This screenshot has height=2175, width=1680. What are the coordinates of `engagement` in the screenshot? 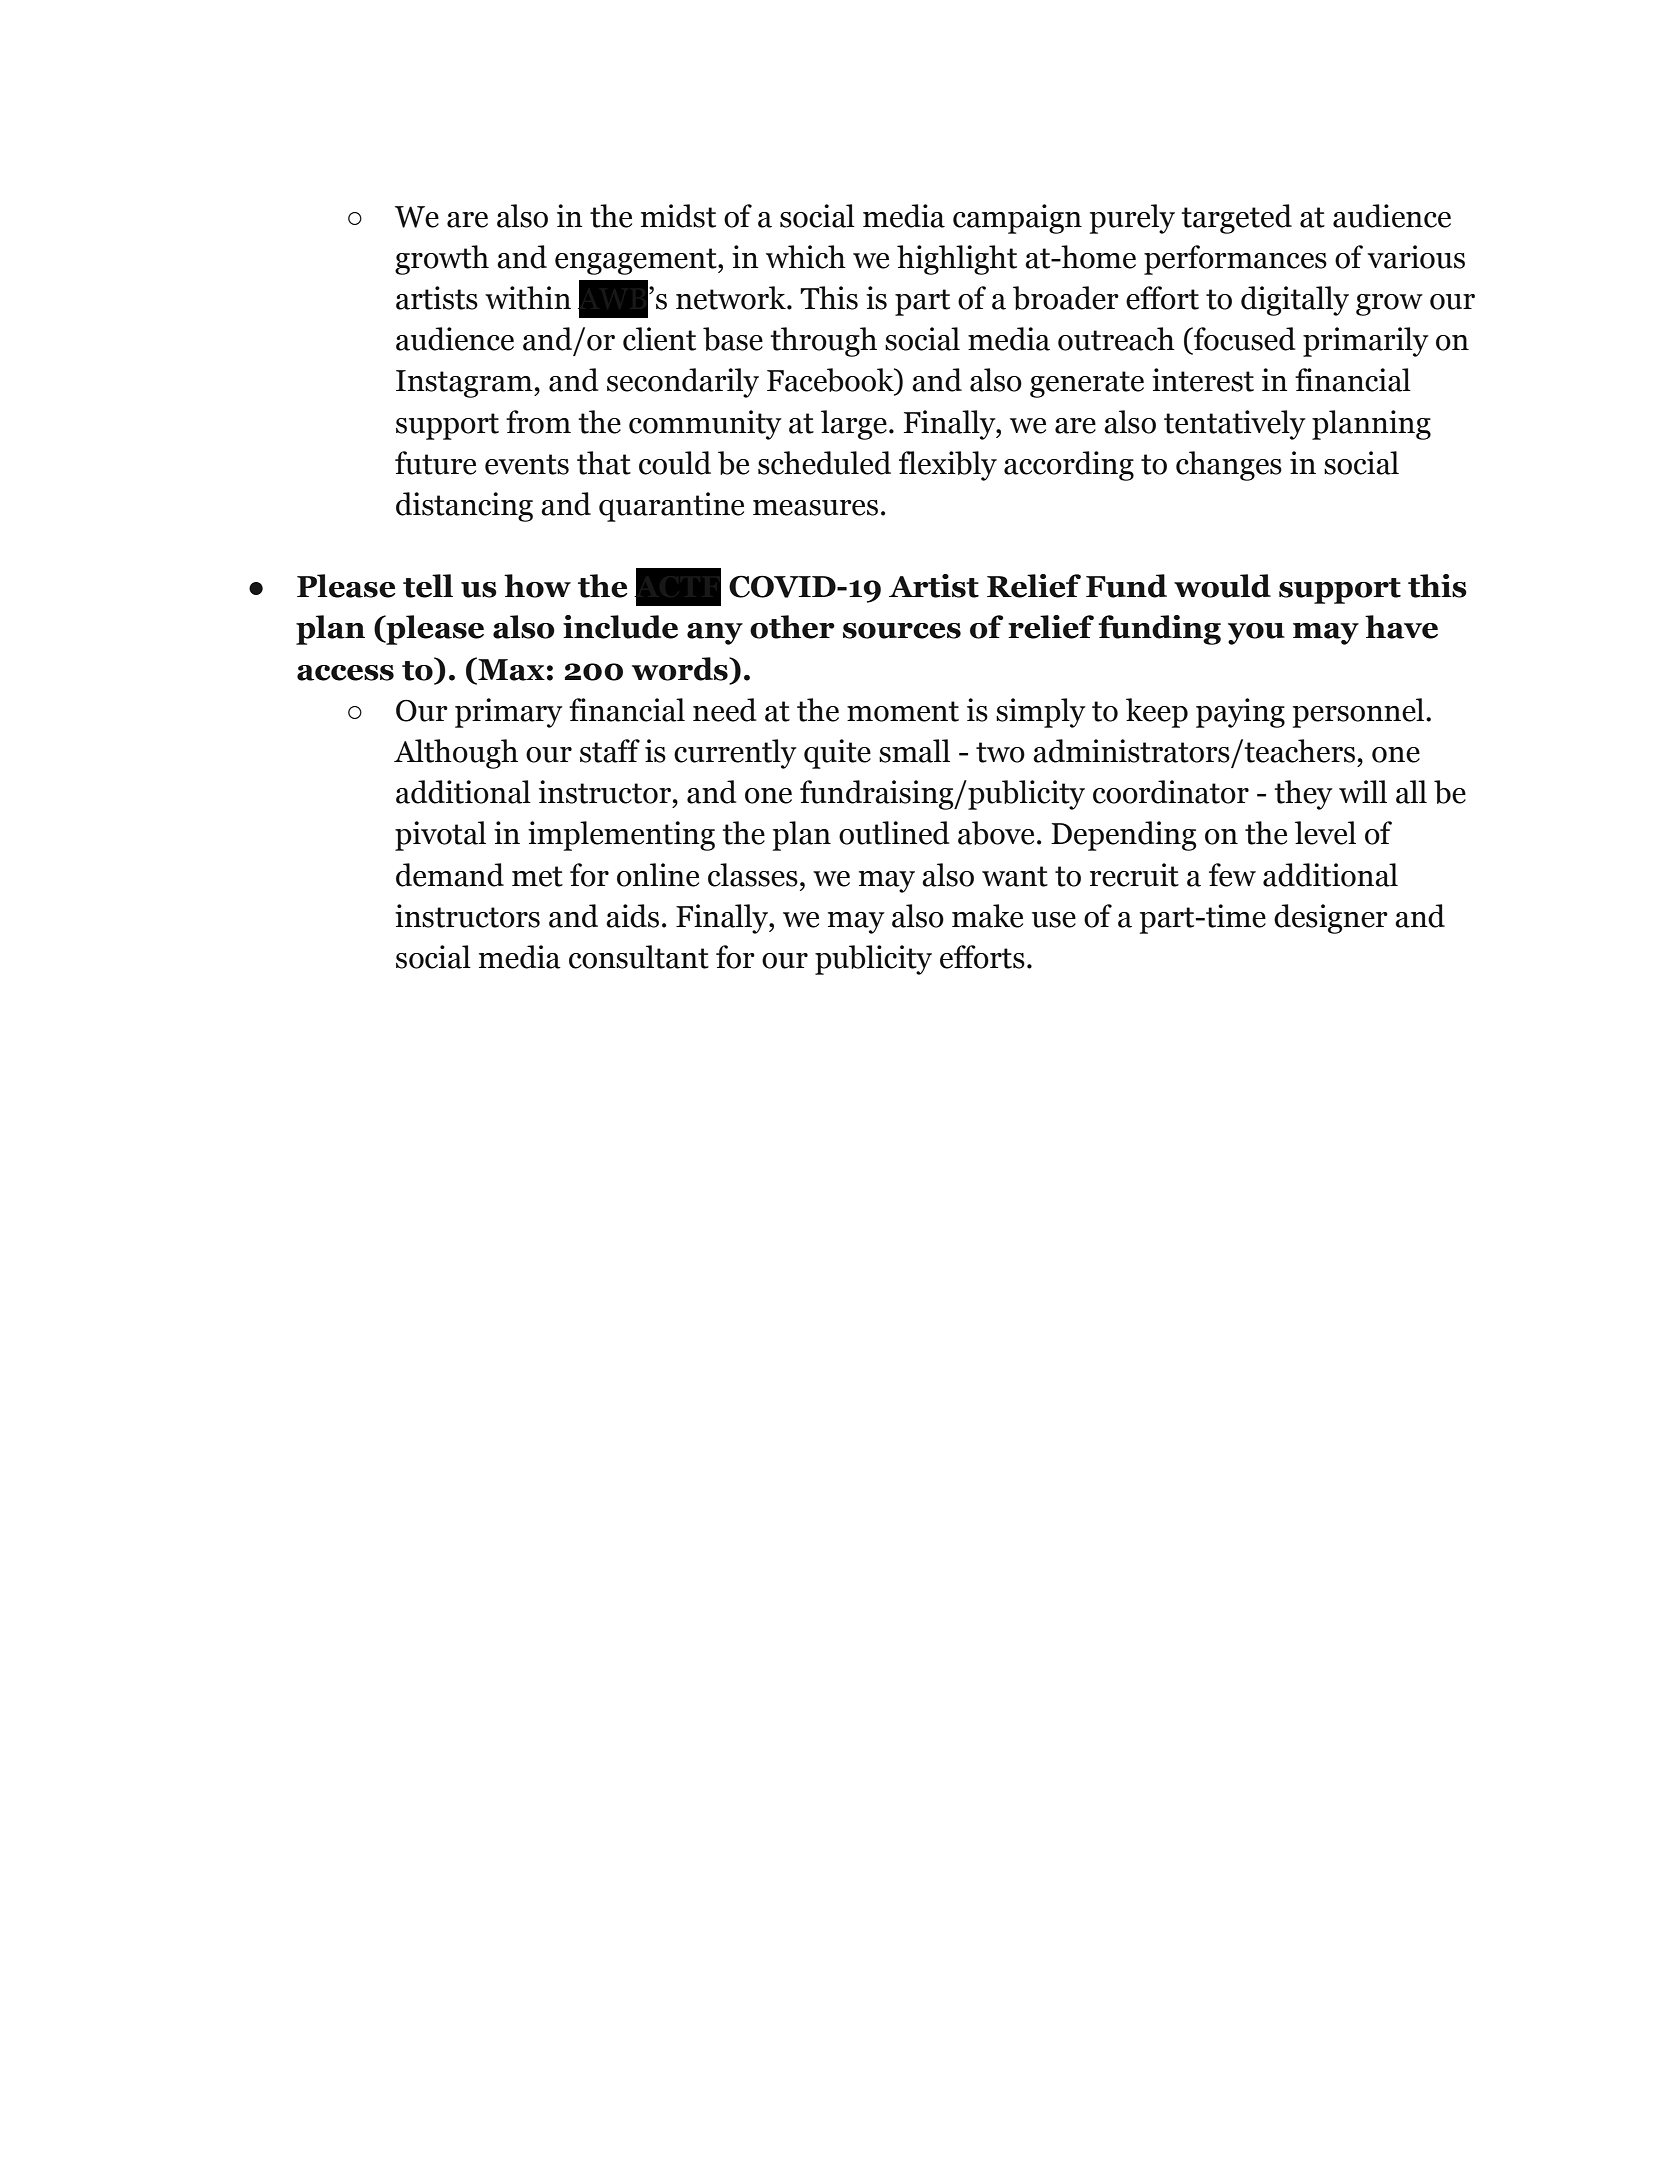 It's located at (637, 261).
